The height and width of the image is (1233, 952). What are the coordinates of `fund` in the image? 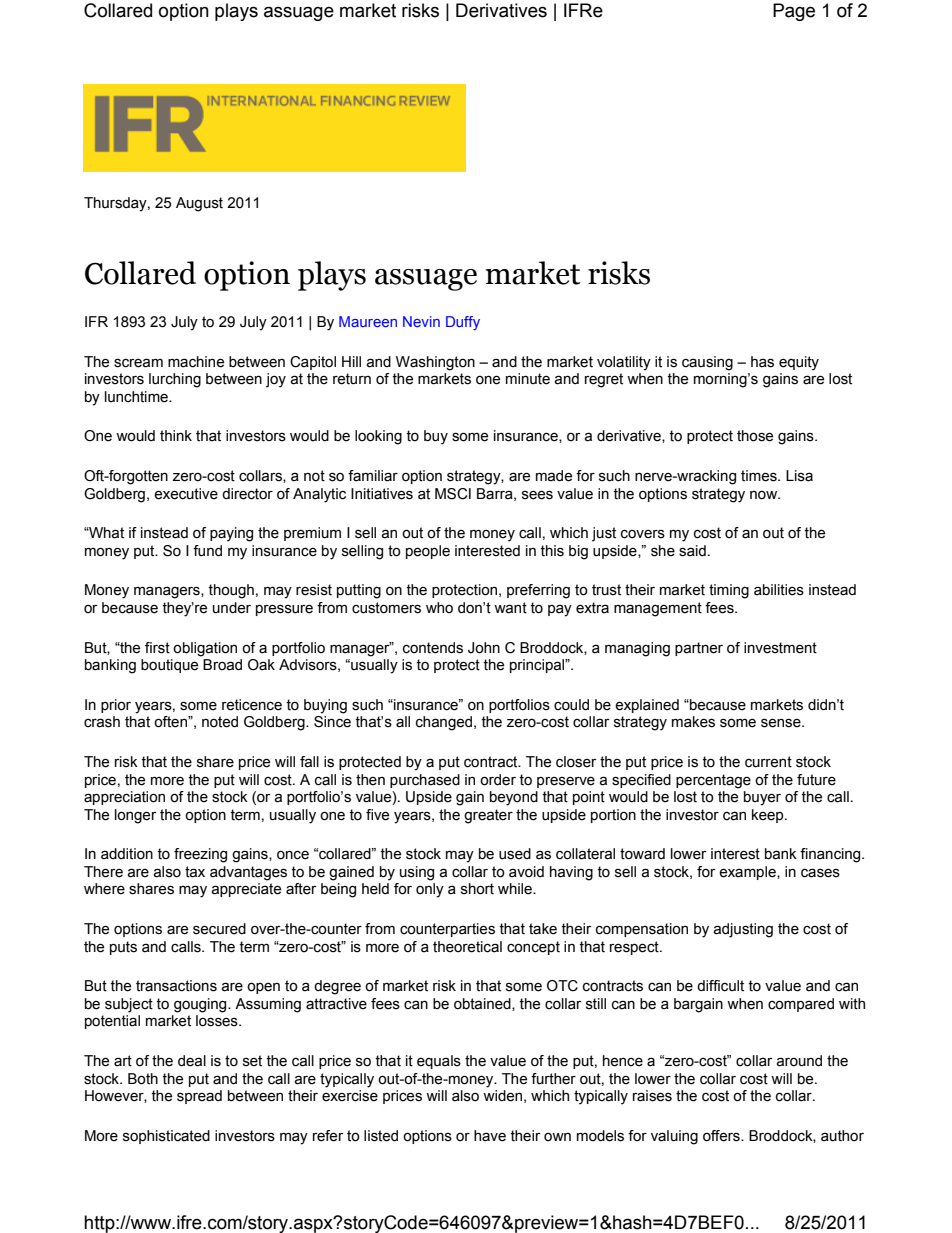 It's located at (207, 551).
